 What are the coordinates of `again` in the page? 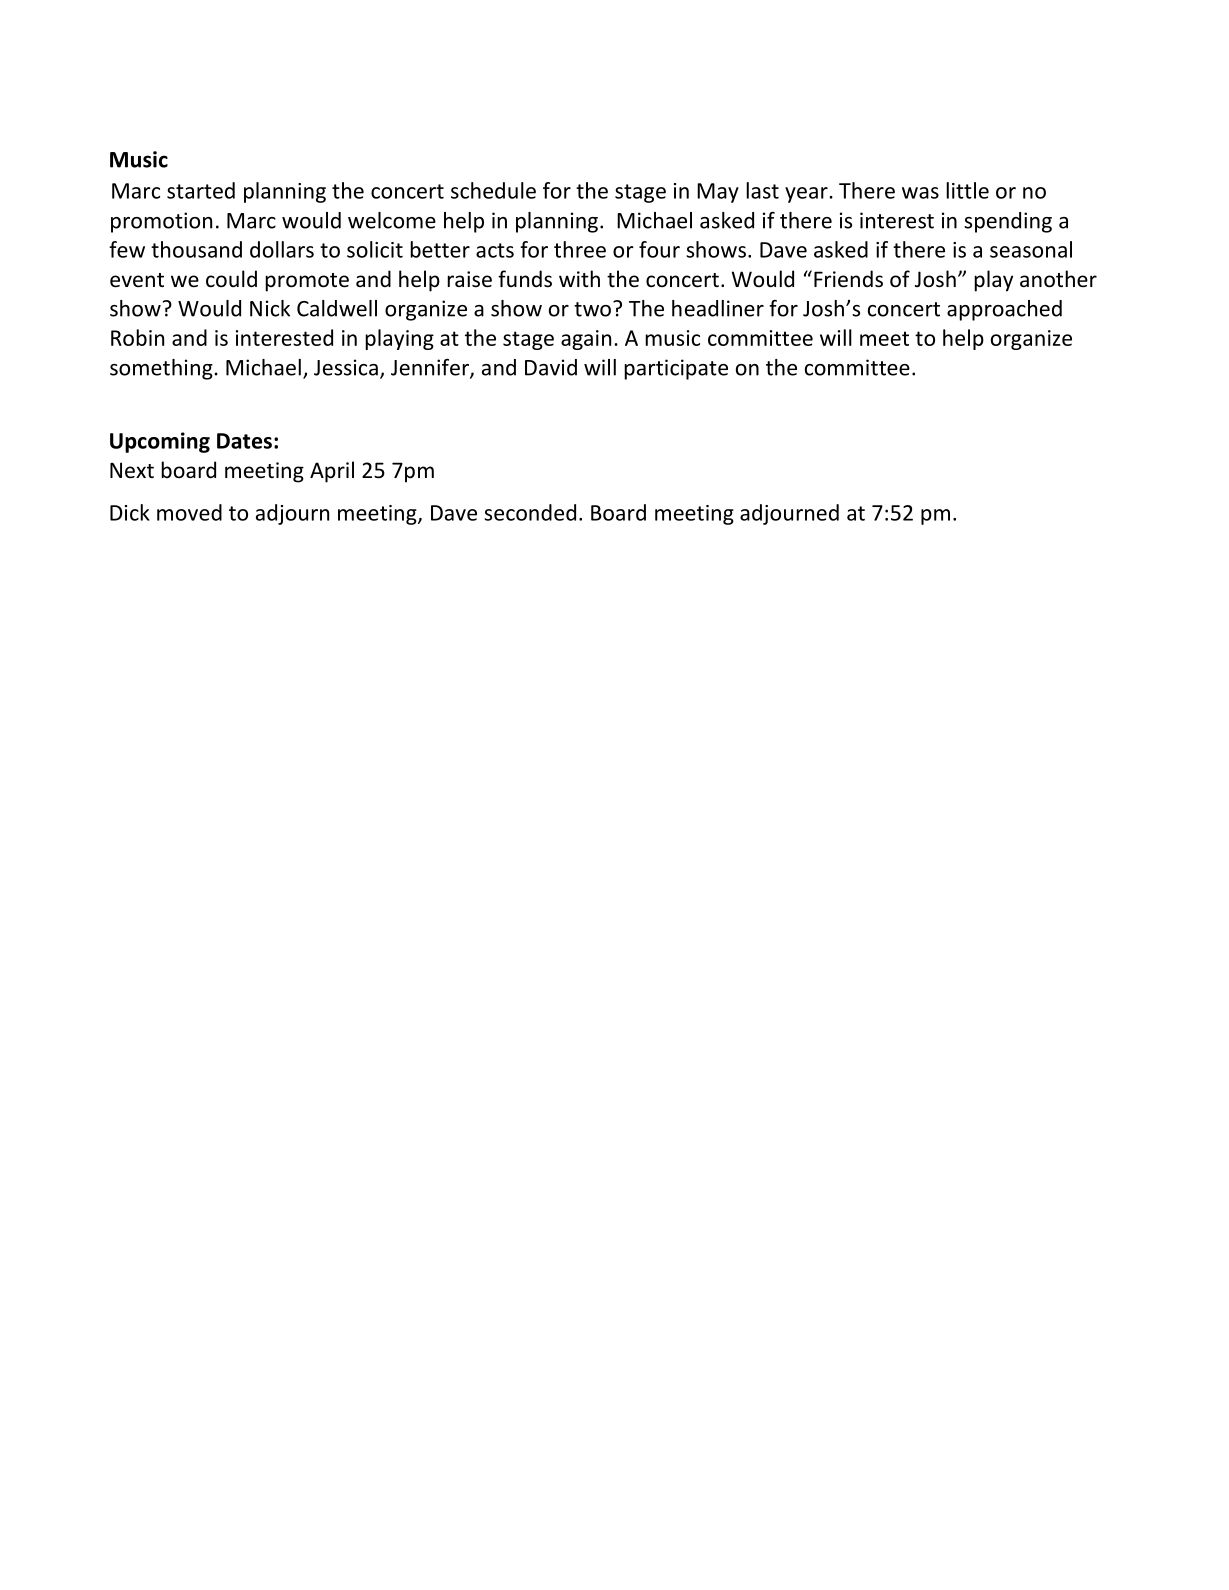 It's located at (586, 340).
